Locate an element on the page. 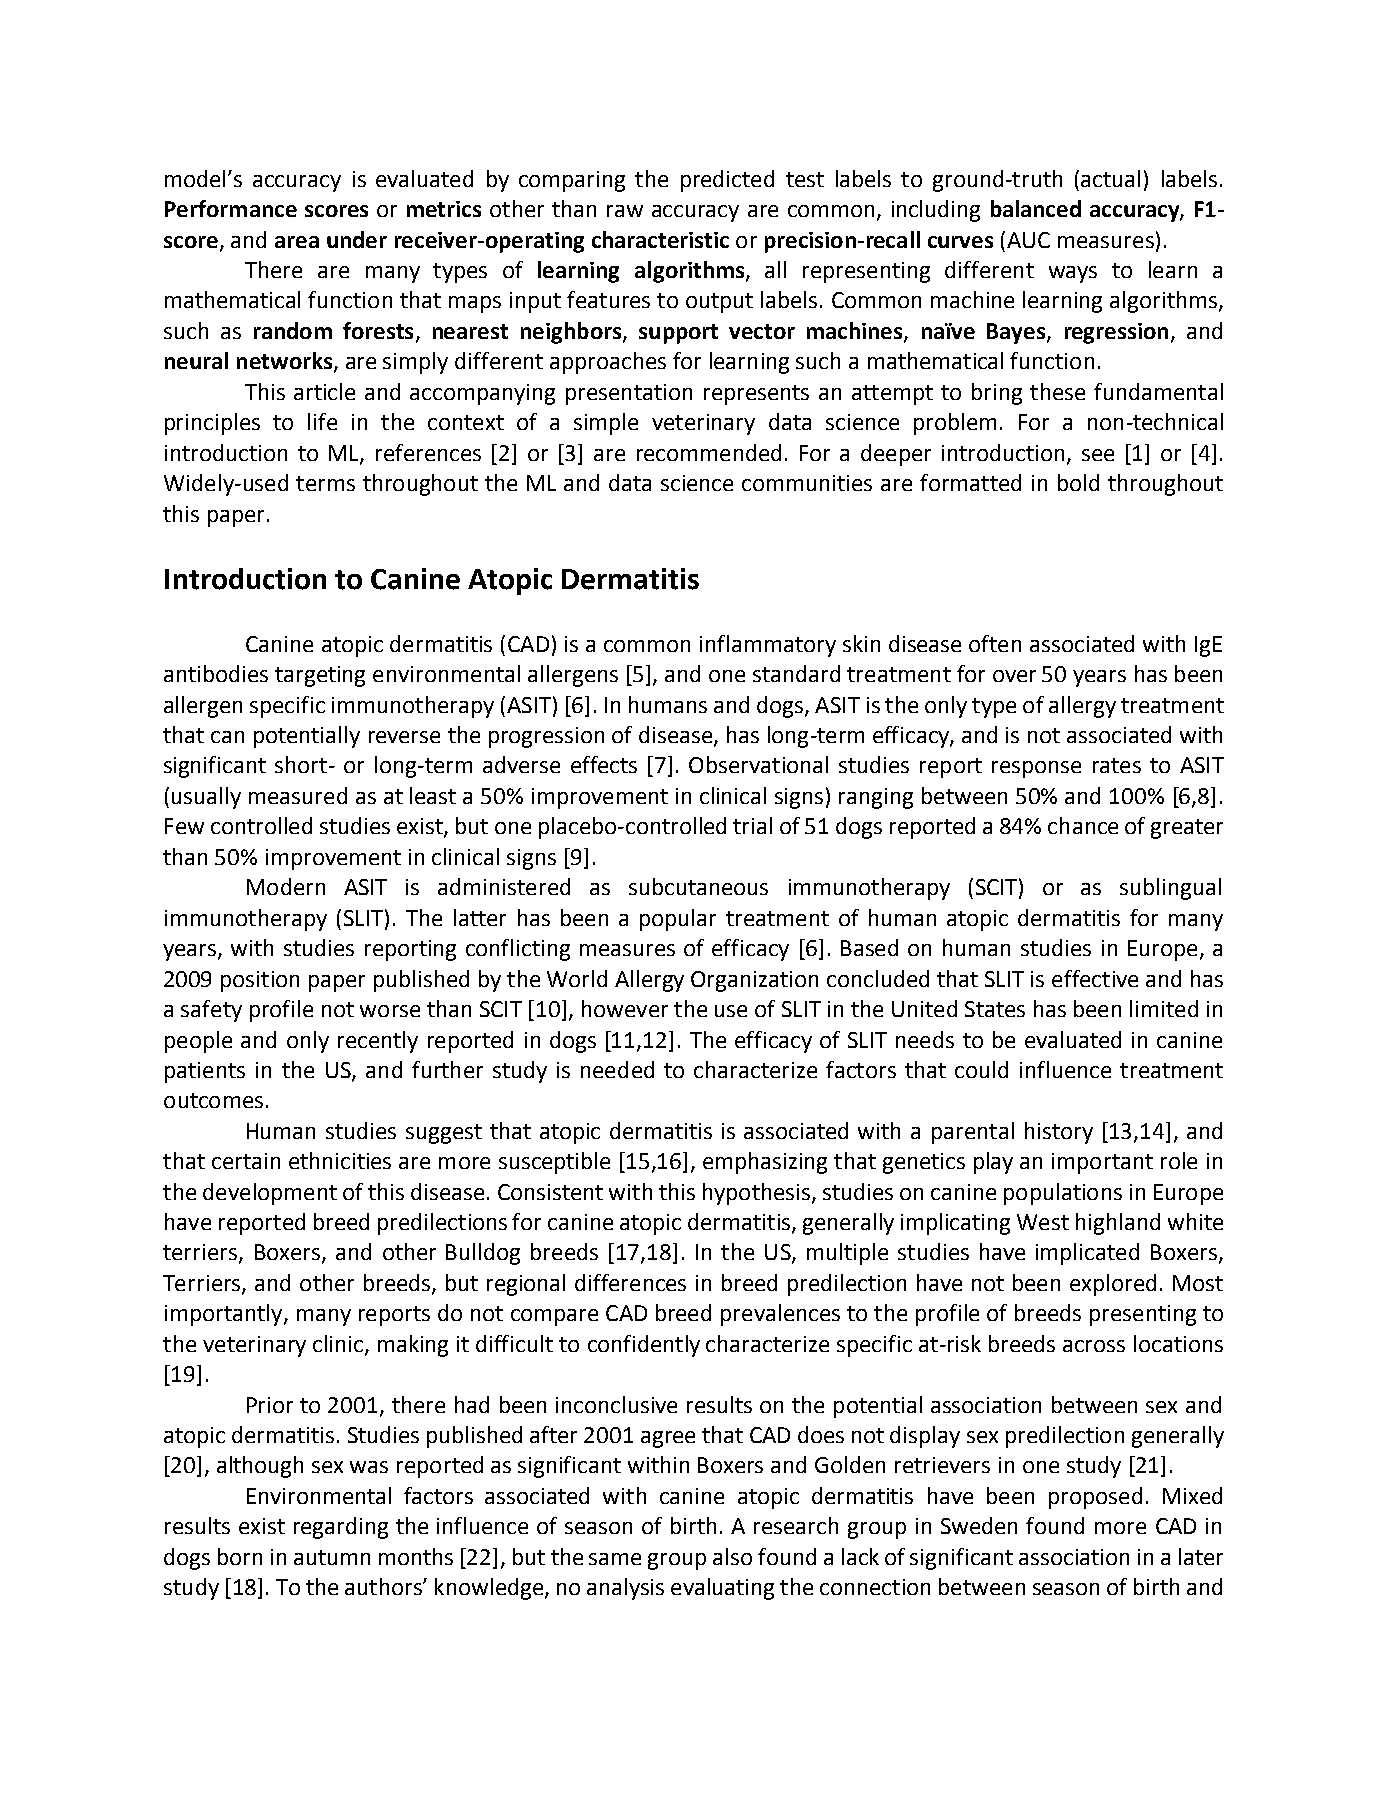 The height and width of the page is (1795, 1387). balanced is located at coordinates (1036, 208).
